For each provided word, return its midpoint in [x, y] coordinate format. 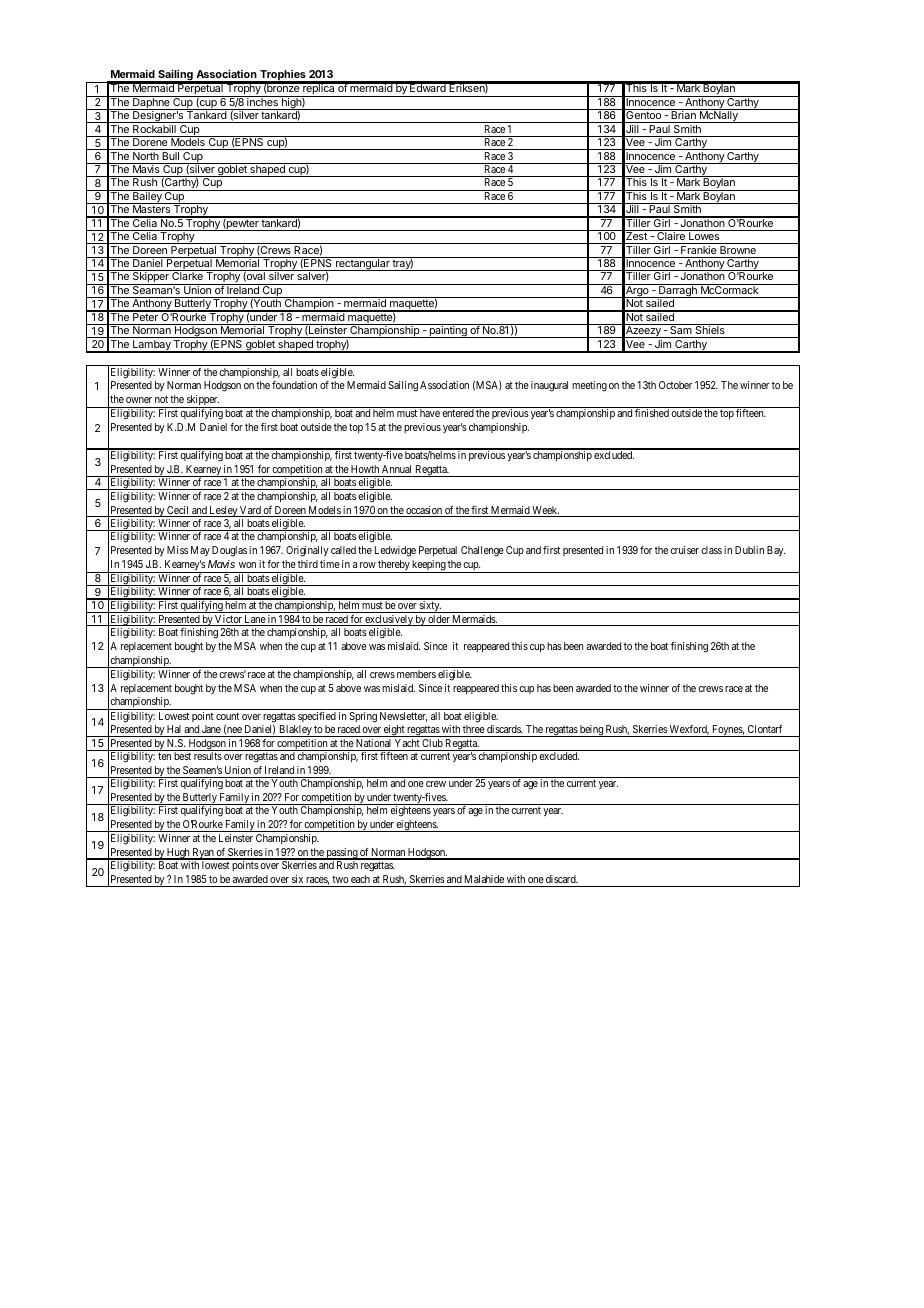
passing [341, 854]
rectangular [363, 264]
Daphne [151, 103]
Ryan [203, 854]
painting [448, 331]
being [591, 731]
